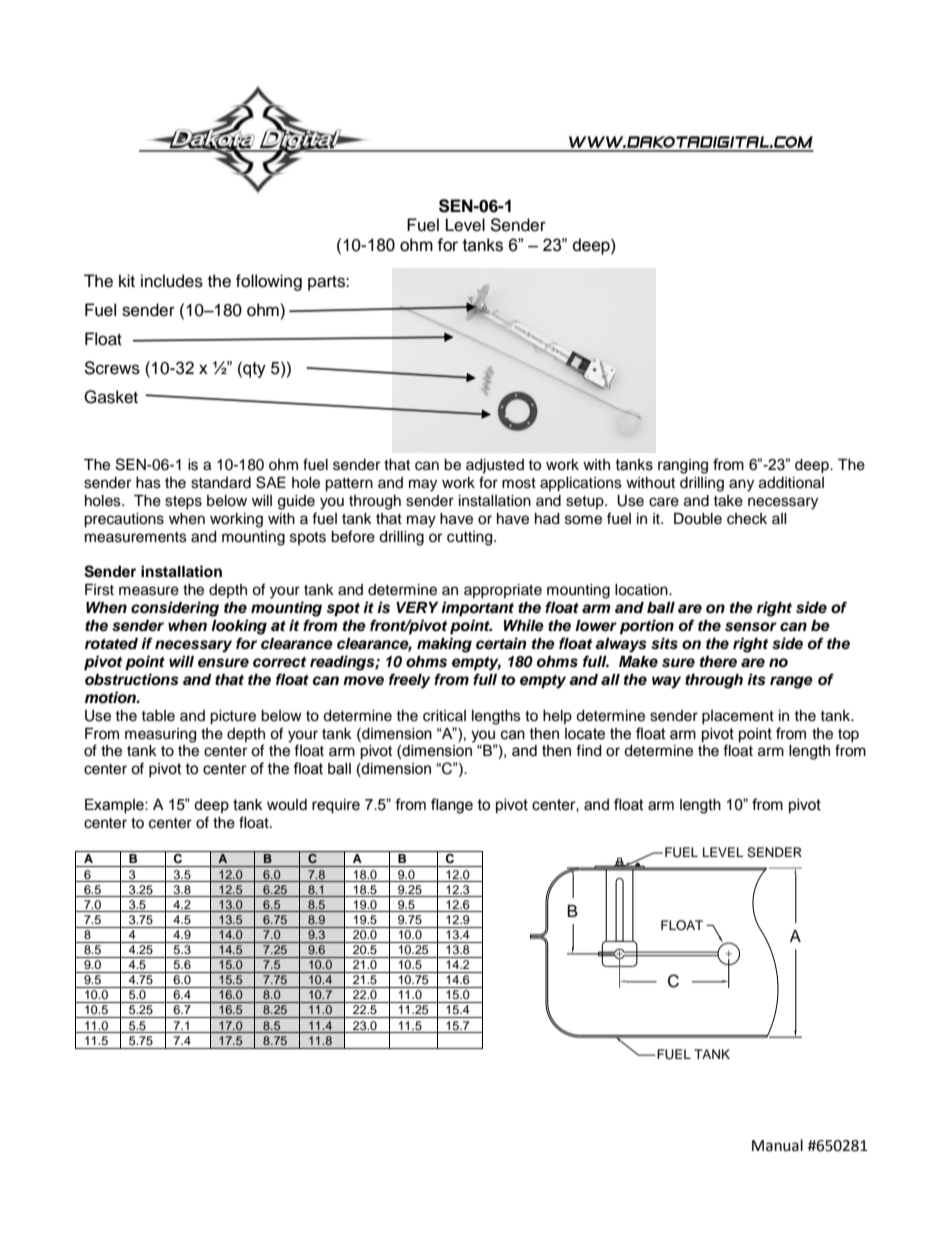  Describe the element at coordinates (115, 806) in the image. I see `Example` at that location.
